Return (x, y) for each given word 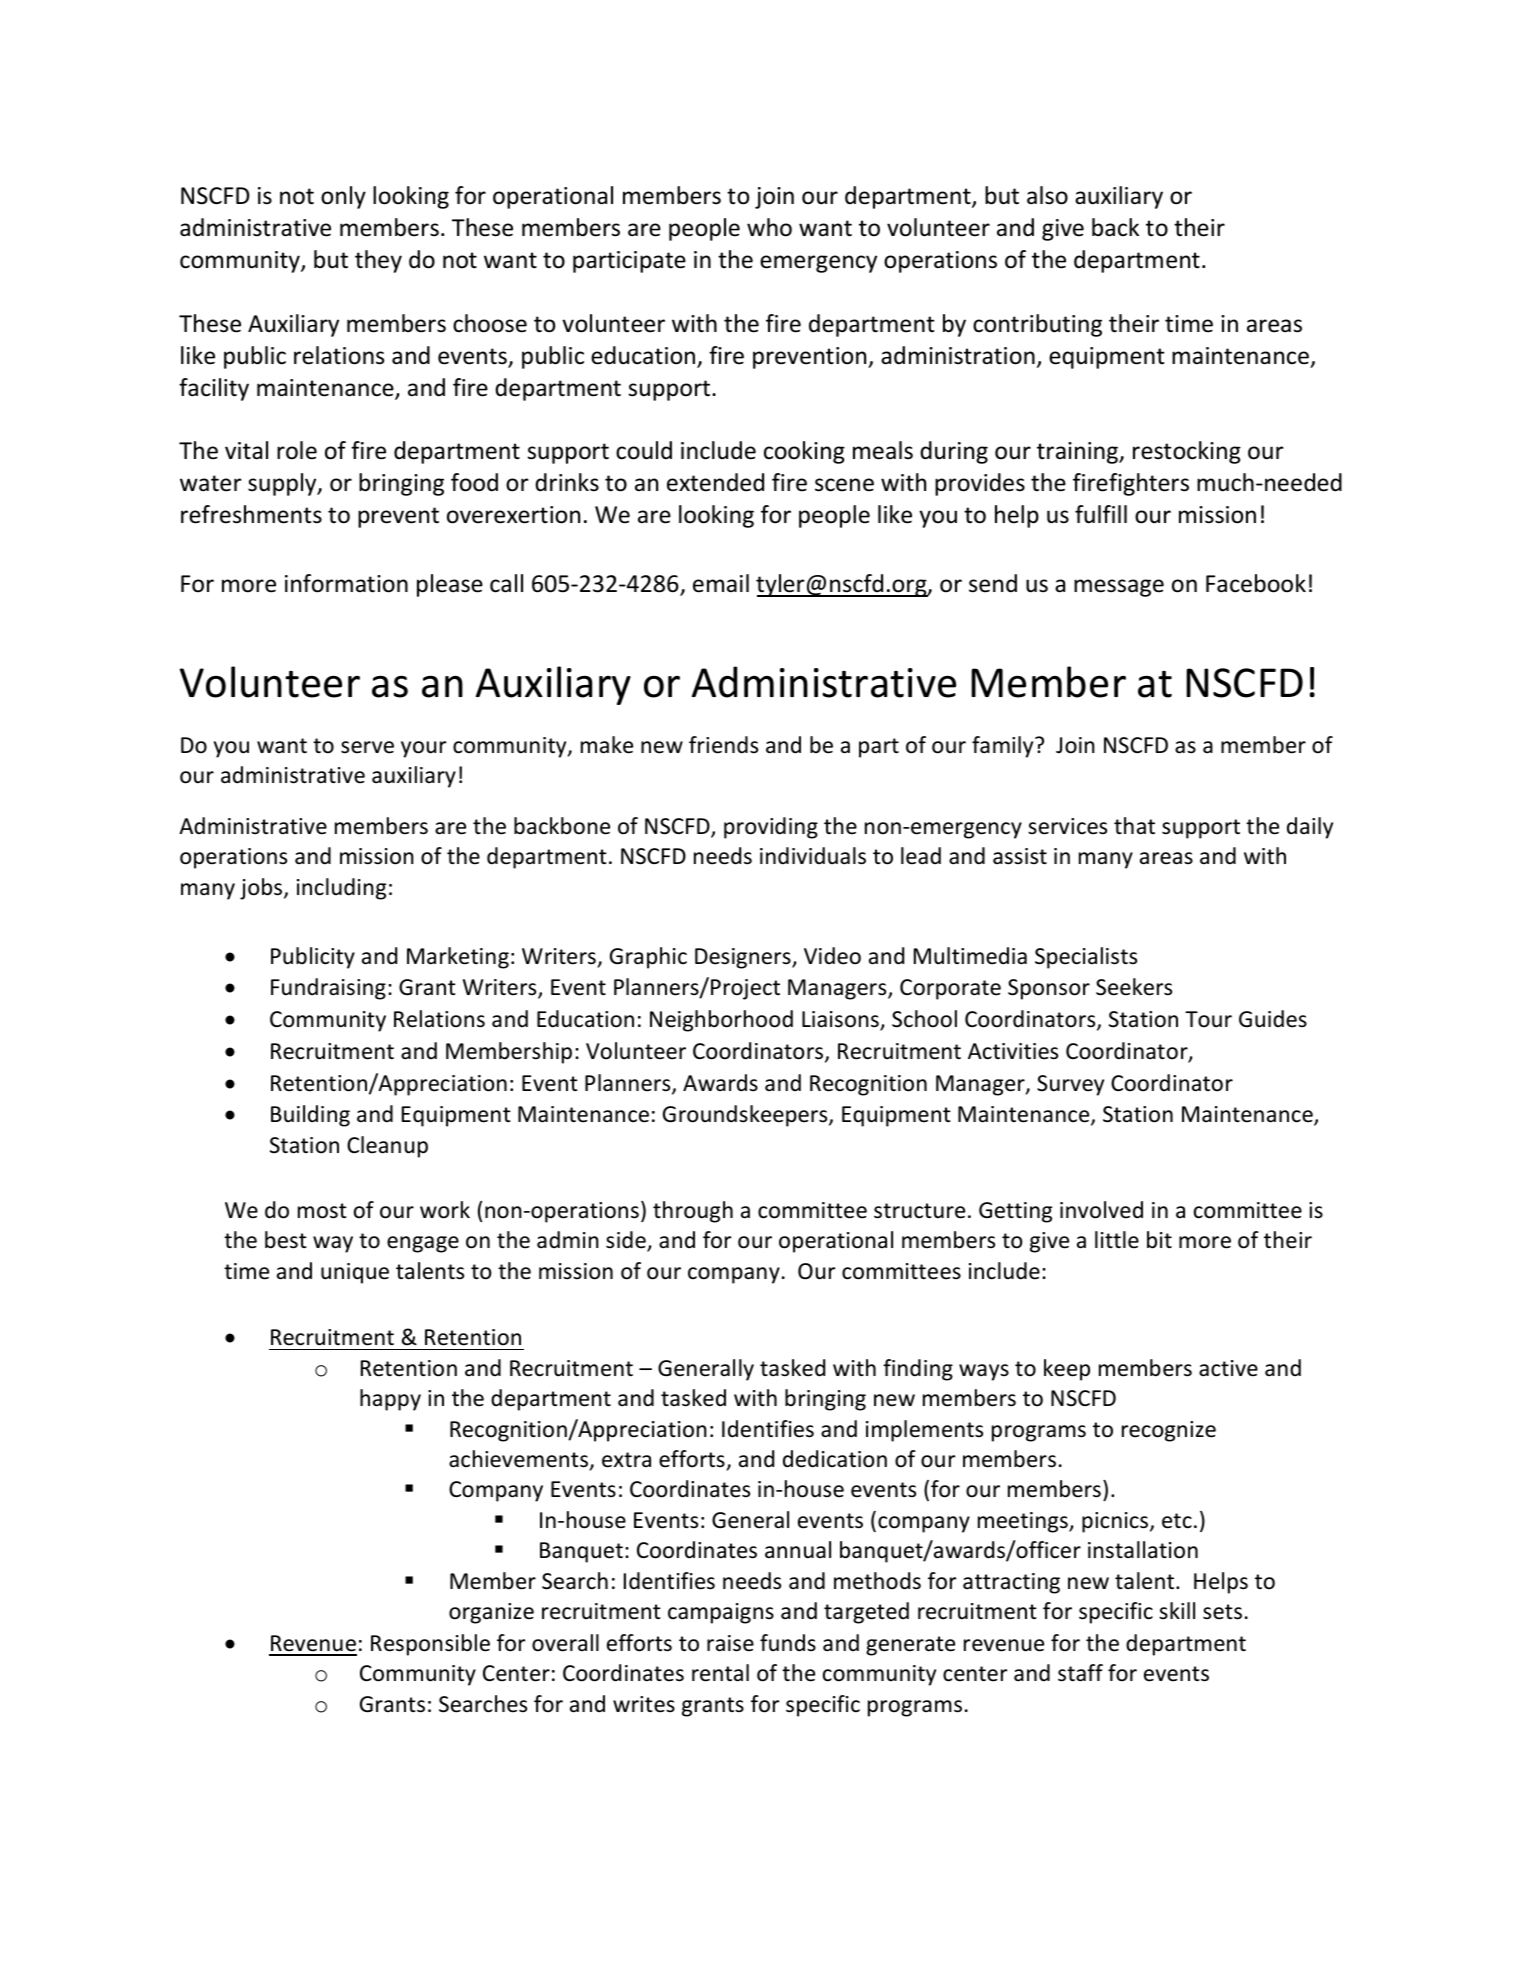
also (1047, 195)
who (769, 227)
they (378, 261)
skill (1177, 1610)
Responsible (430, 1645)
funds (788, 1643)
